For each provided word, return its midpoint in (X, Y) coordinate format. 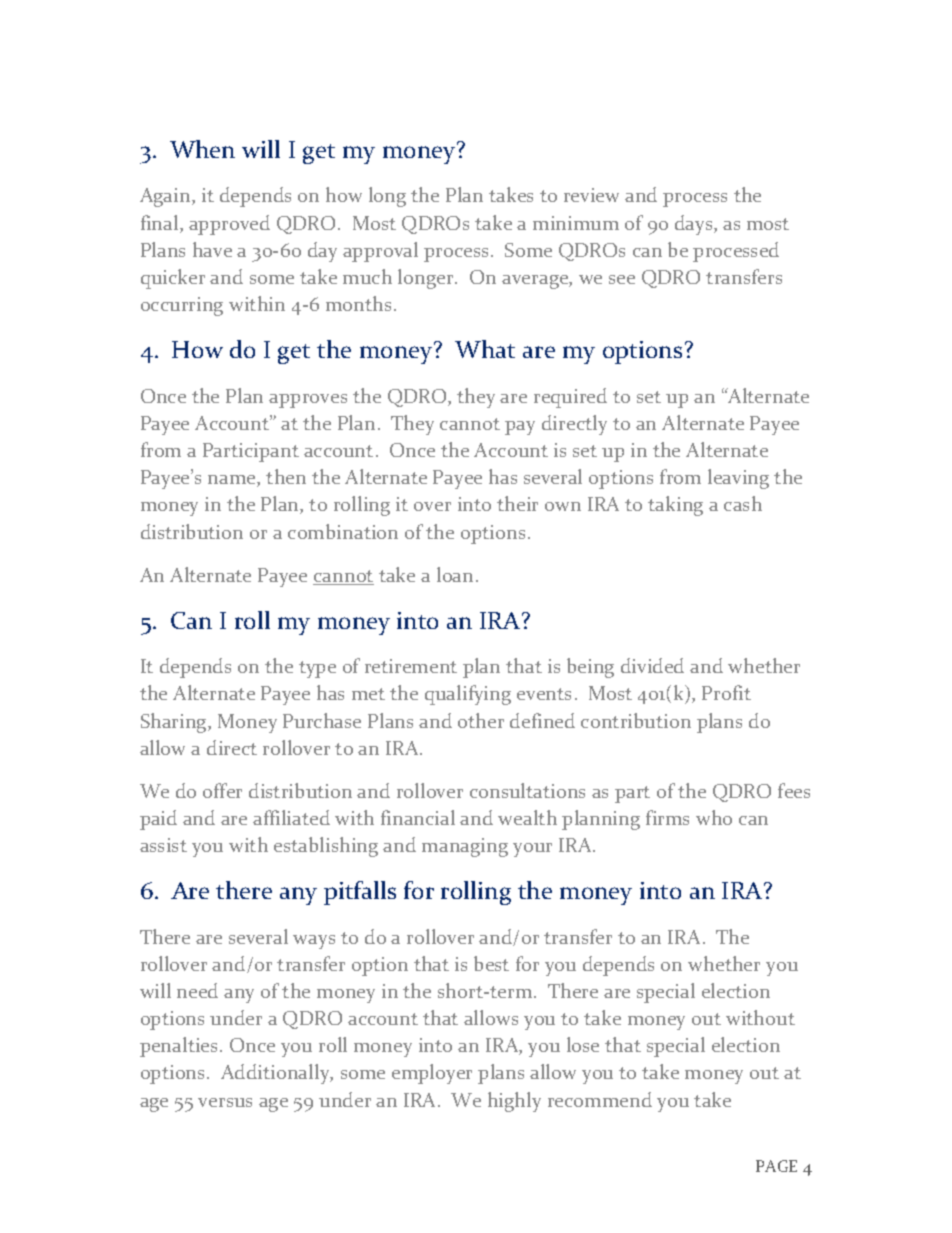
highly (514, 1102)
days (695, 225)
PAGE (776, 1166)
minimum (576, 223)
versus (225, 1102)
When (202, 149)
